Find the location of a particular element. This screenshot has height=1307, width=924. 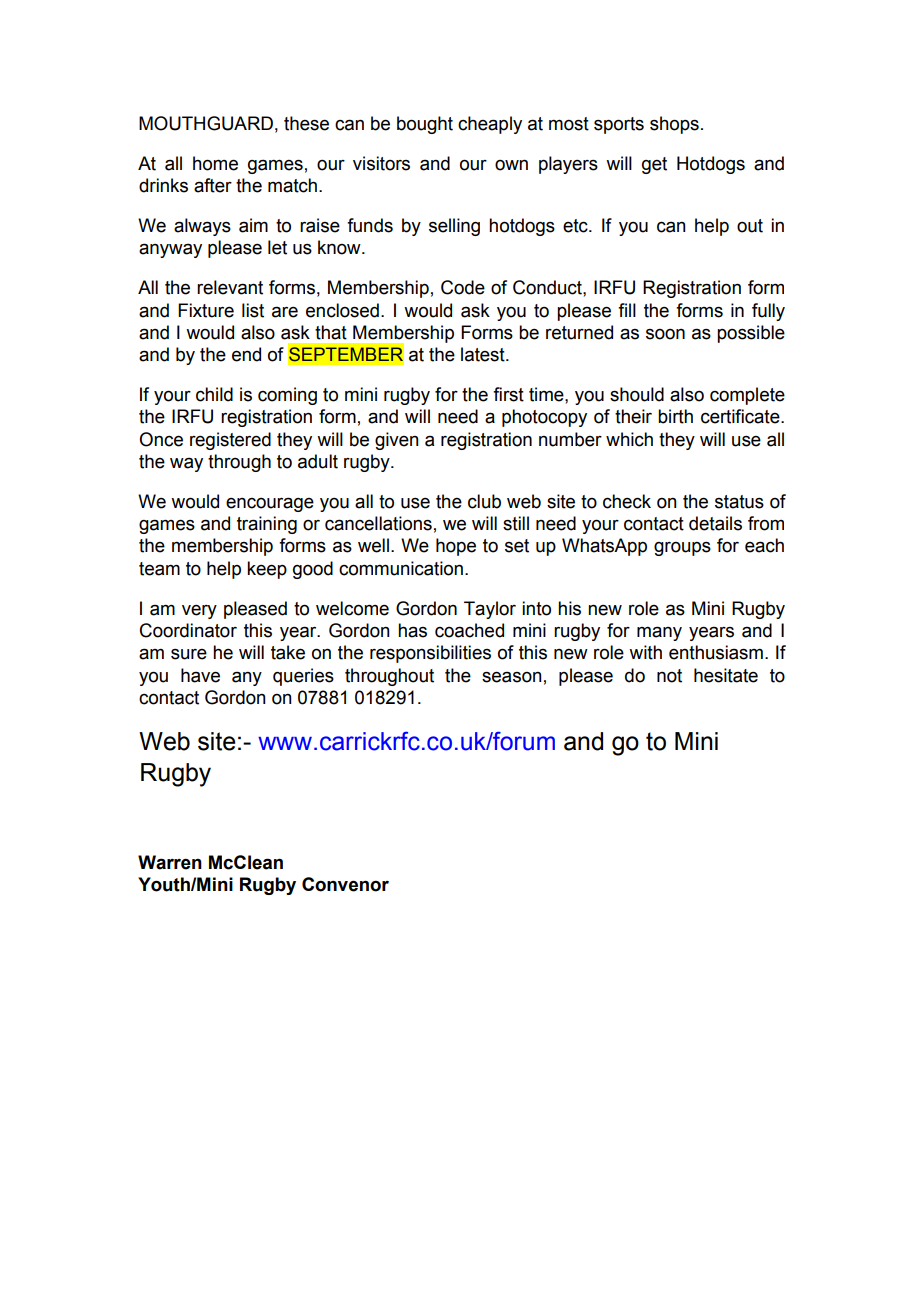

season is located at coordinates (512, 677).
